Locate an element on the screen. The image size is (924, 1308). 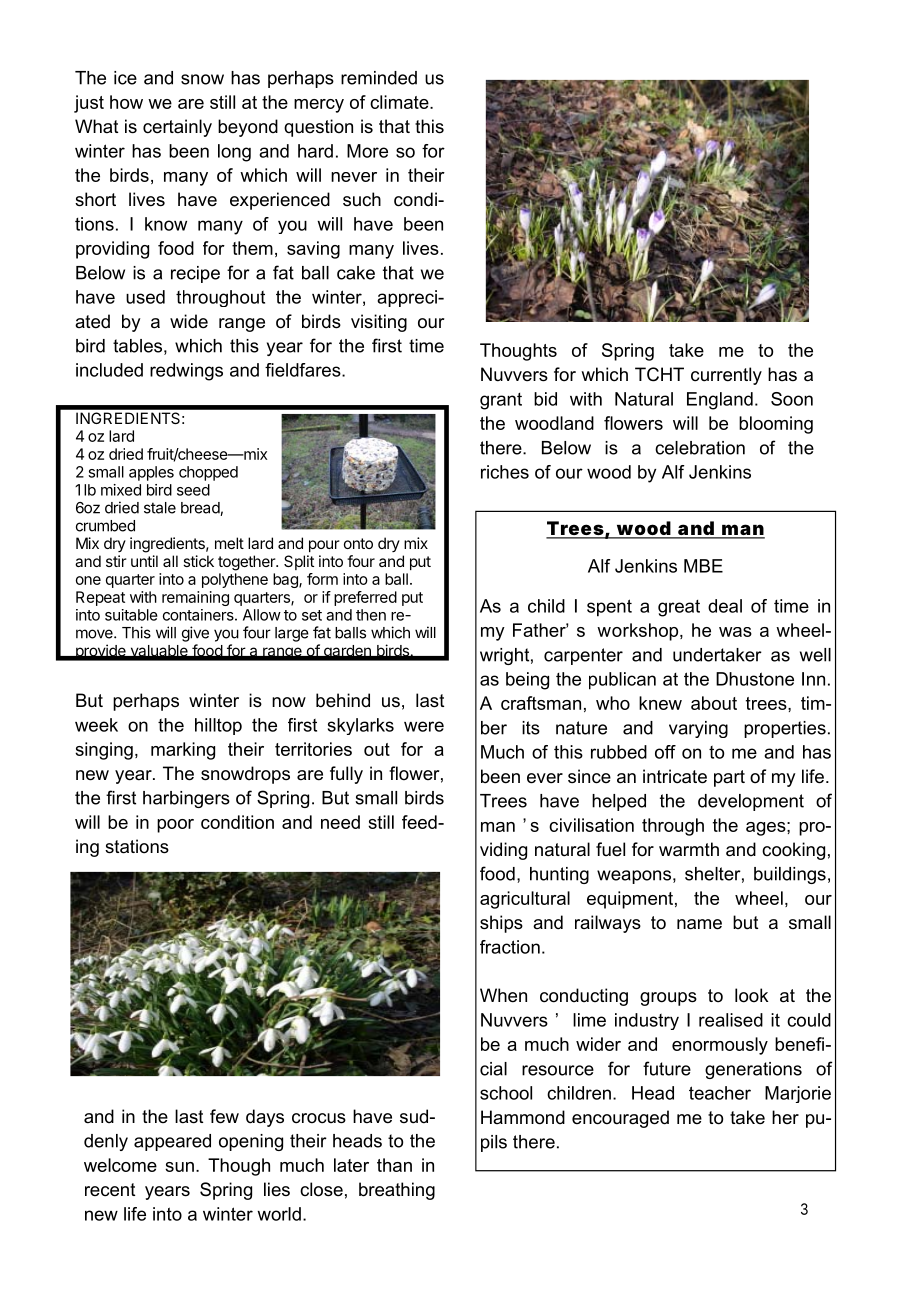
celebration is located at coordinates (700, 448).
